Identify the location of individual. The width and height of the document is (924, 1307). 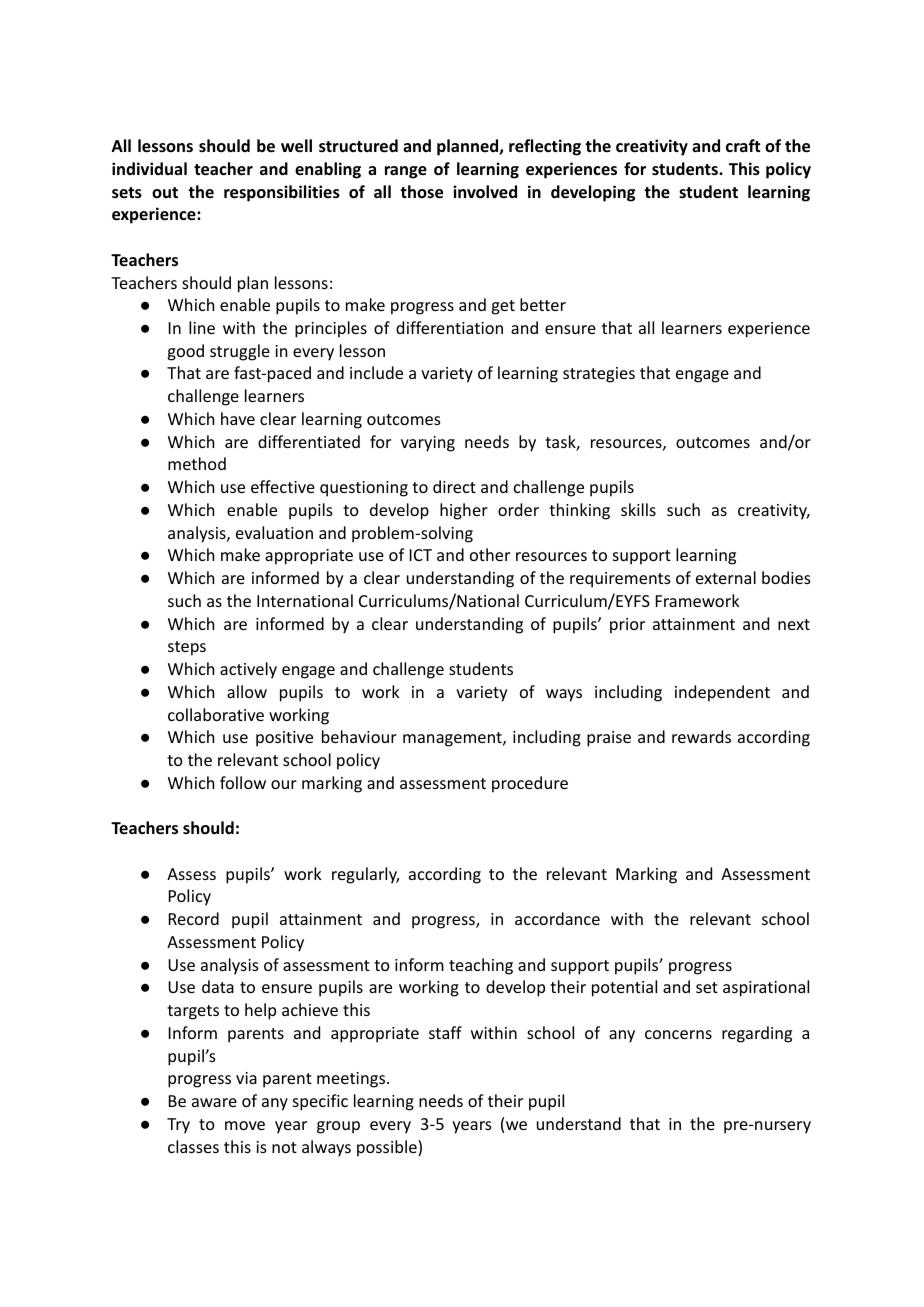
(149, 168).
